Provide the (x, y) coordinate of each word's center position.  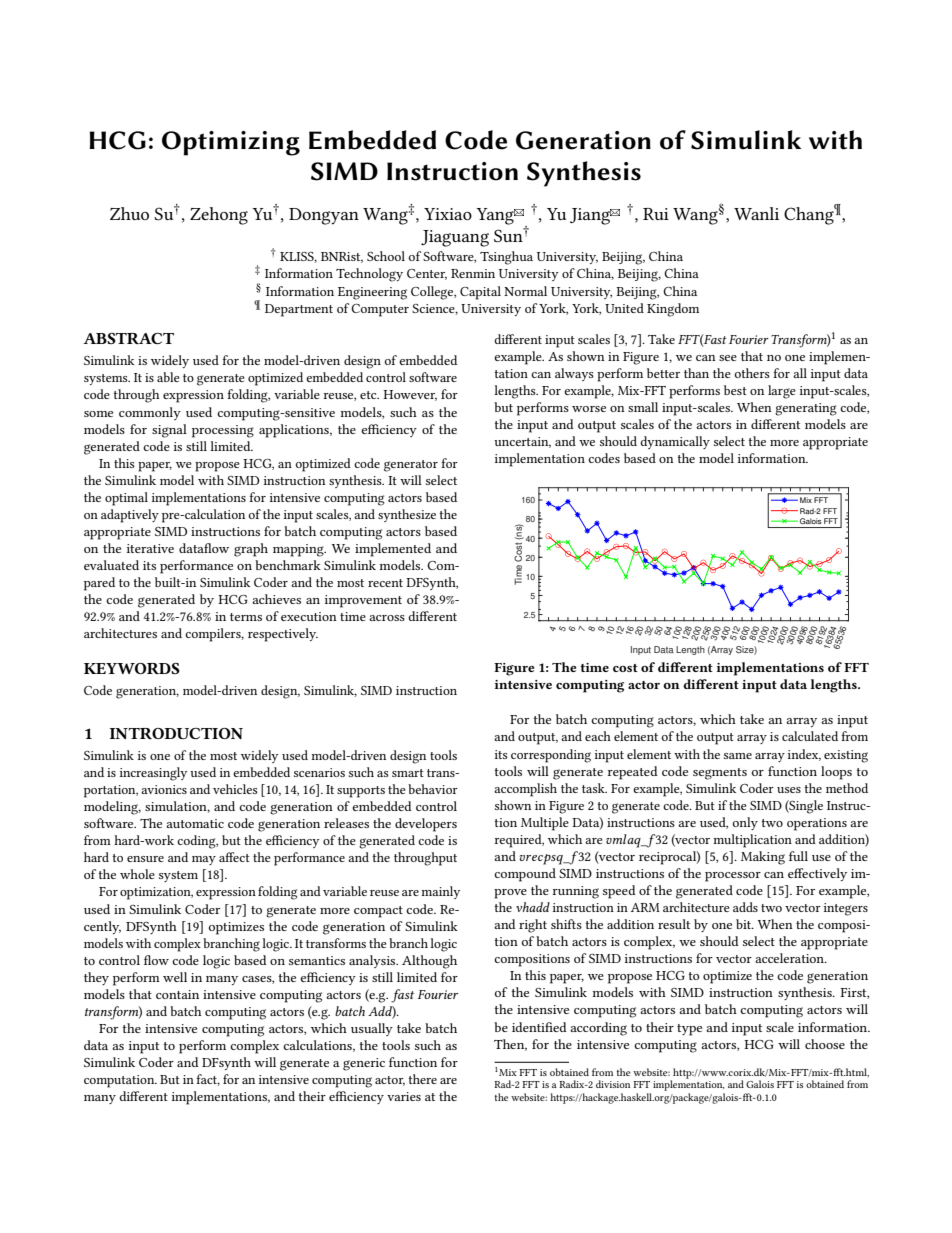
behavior (433, 789)
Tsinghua (506, 258)
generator (411, 466)
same (738, 756)
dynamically (675, 442)
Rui (656, 214)
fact (208, 1080)
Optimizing (231, 143)
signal (169, 431)
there (422, 1079)
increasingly (153, 774)
